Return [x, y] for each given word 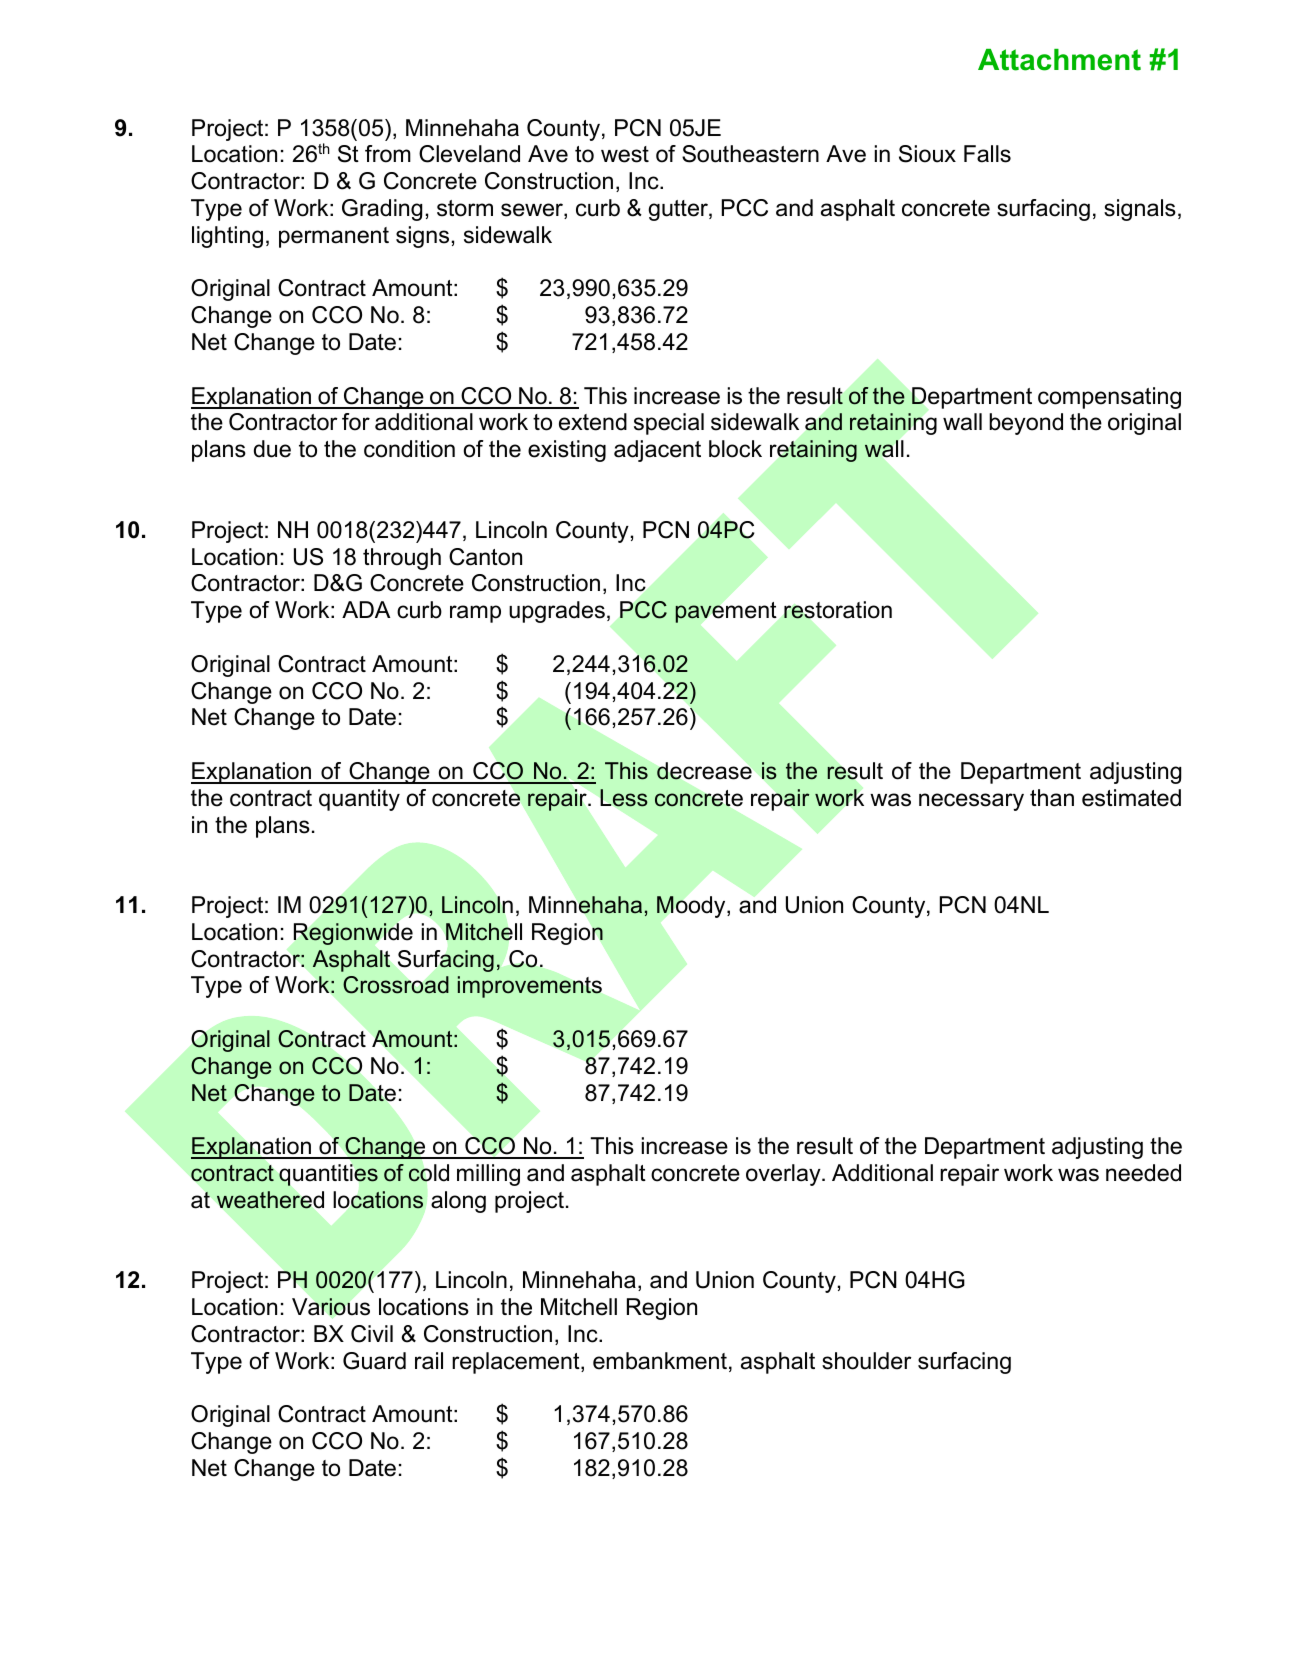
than [1052, 798]
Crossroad [396, 985]
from [388, 154]
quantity [359, 800]
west [625, 154]
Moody [692, 907]
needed [1143, 1173]
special [669, 424]
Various [331, 1307]
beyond [1026, 424]
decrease [704, 771]
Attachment [1059, 60]
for [356, 422]
